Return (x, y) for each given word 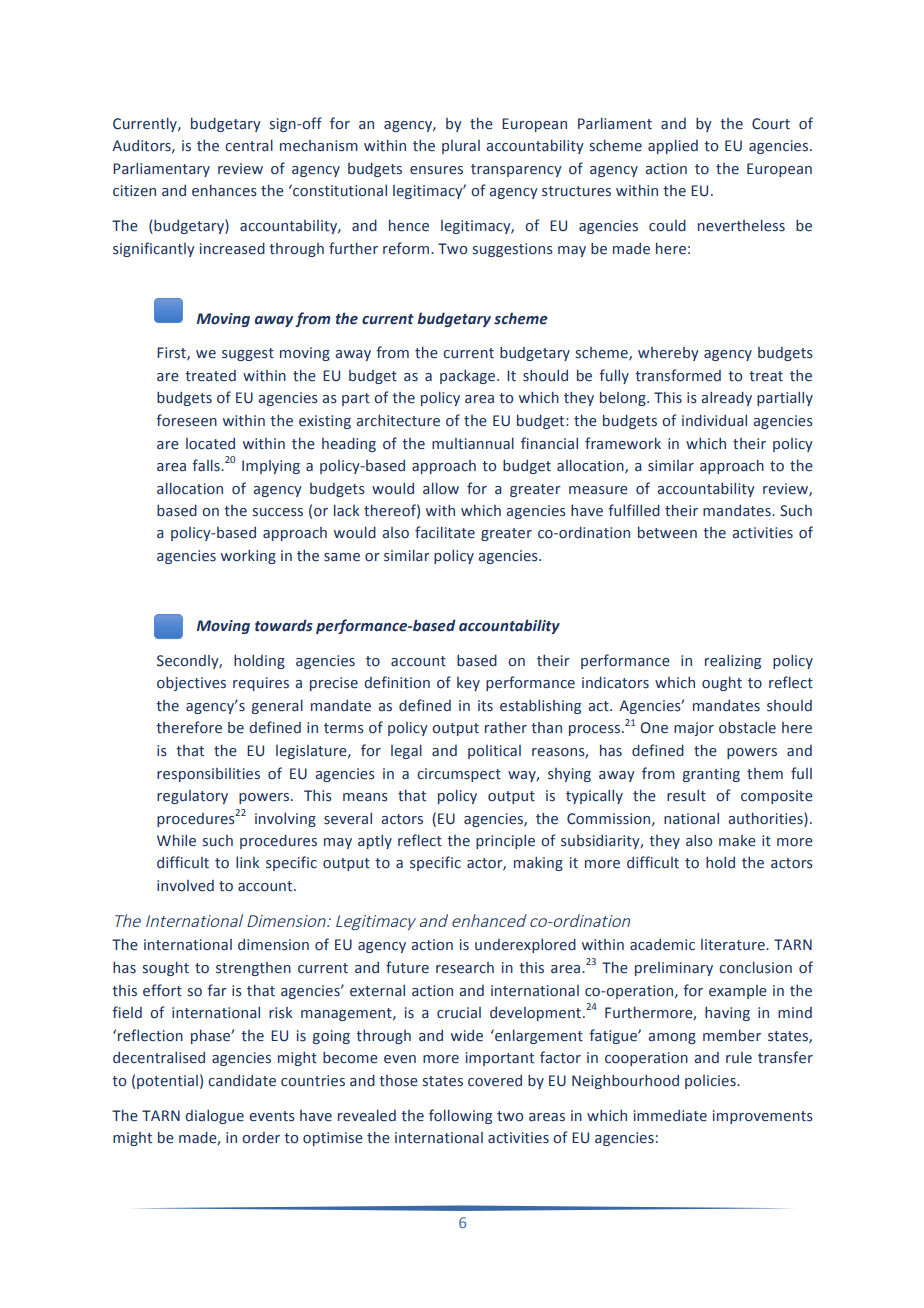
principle (505, 842)
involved (185, 886)
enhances (224, 190)
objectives (191, 684)
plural (461, 147)
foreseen (186, 420)
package (469, 377)
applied (673, 147)
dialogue (214, 1117)
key (468, 684)
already (726, 399)
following (460, 1116)
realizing (733, 662)
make (737, 841)
